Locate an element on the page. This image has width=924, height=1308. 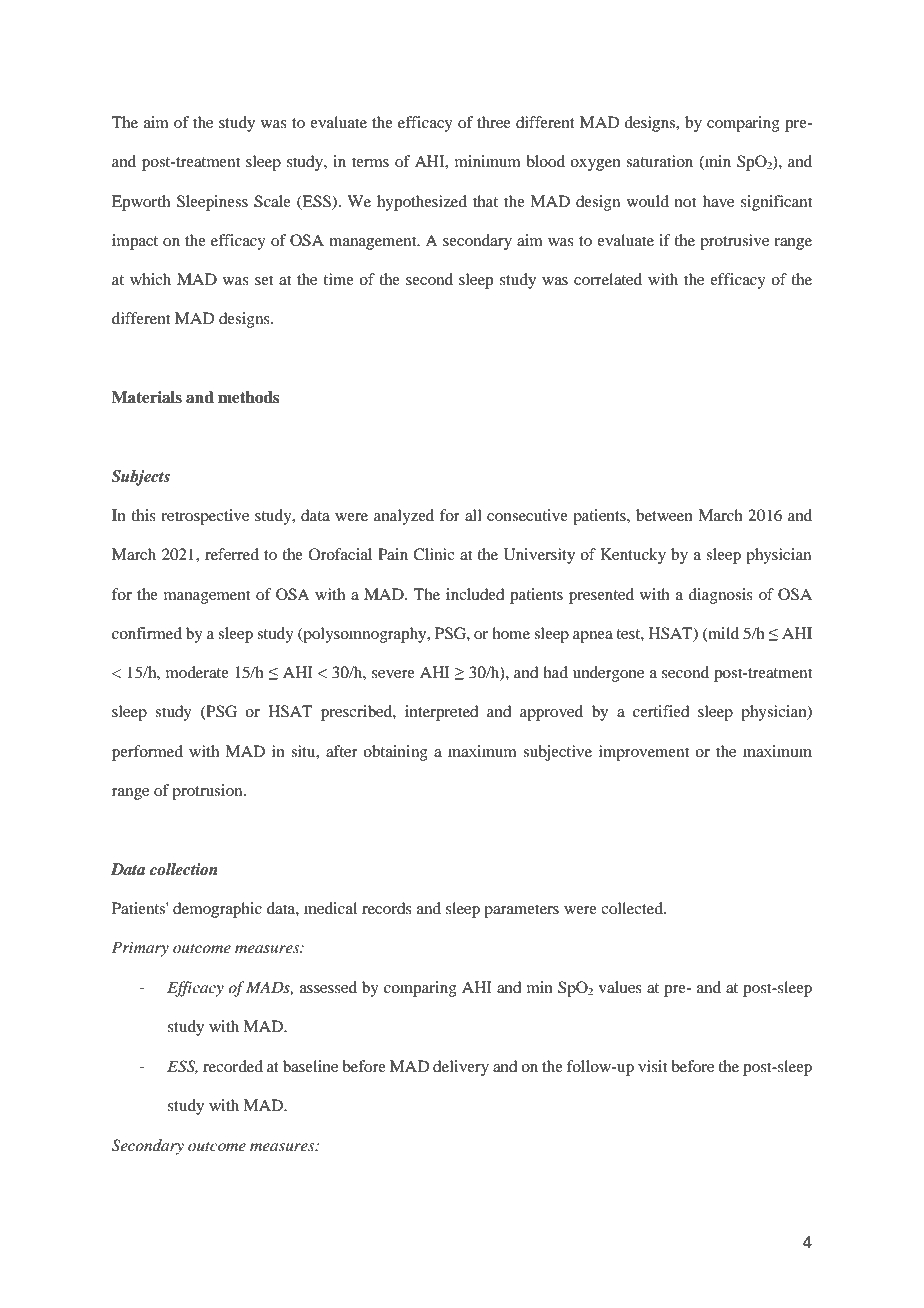
included is located at coordinates (475, 594).
